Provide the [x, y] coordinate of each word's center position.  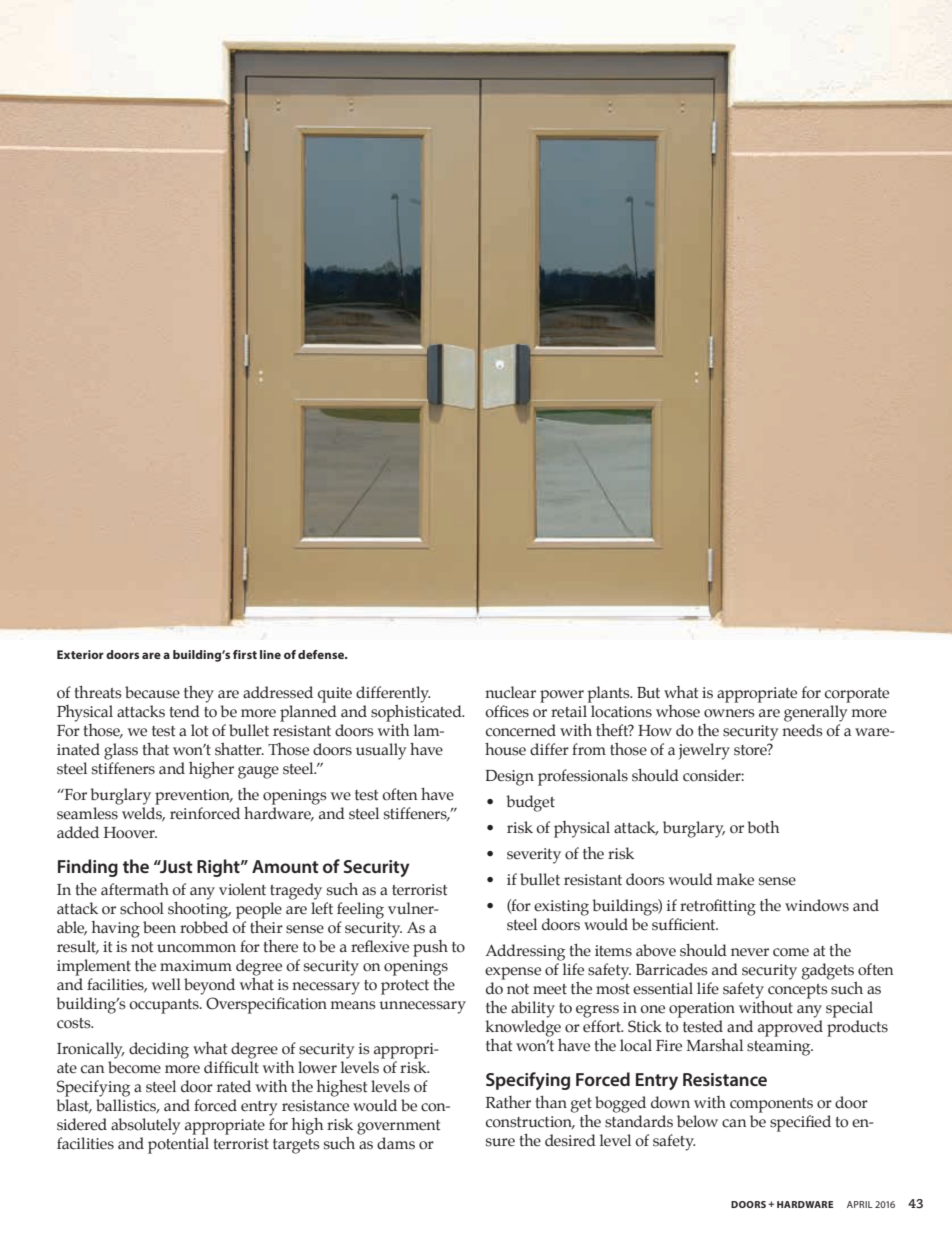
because [152, 692]
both [763, 827]
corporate [857, 695]
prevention [193, 797]
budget [530, 803]
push [430, 948]
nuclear [510, 692]
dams [396, 1143]
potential [178, 1145]
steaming [780, 1048]
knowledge [523, 1028]
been [159, 927]
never [750, 952]
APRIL [860, 1204]
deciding [159, 1050]
